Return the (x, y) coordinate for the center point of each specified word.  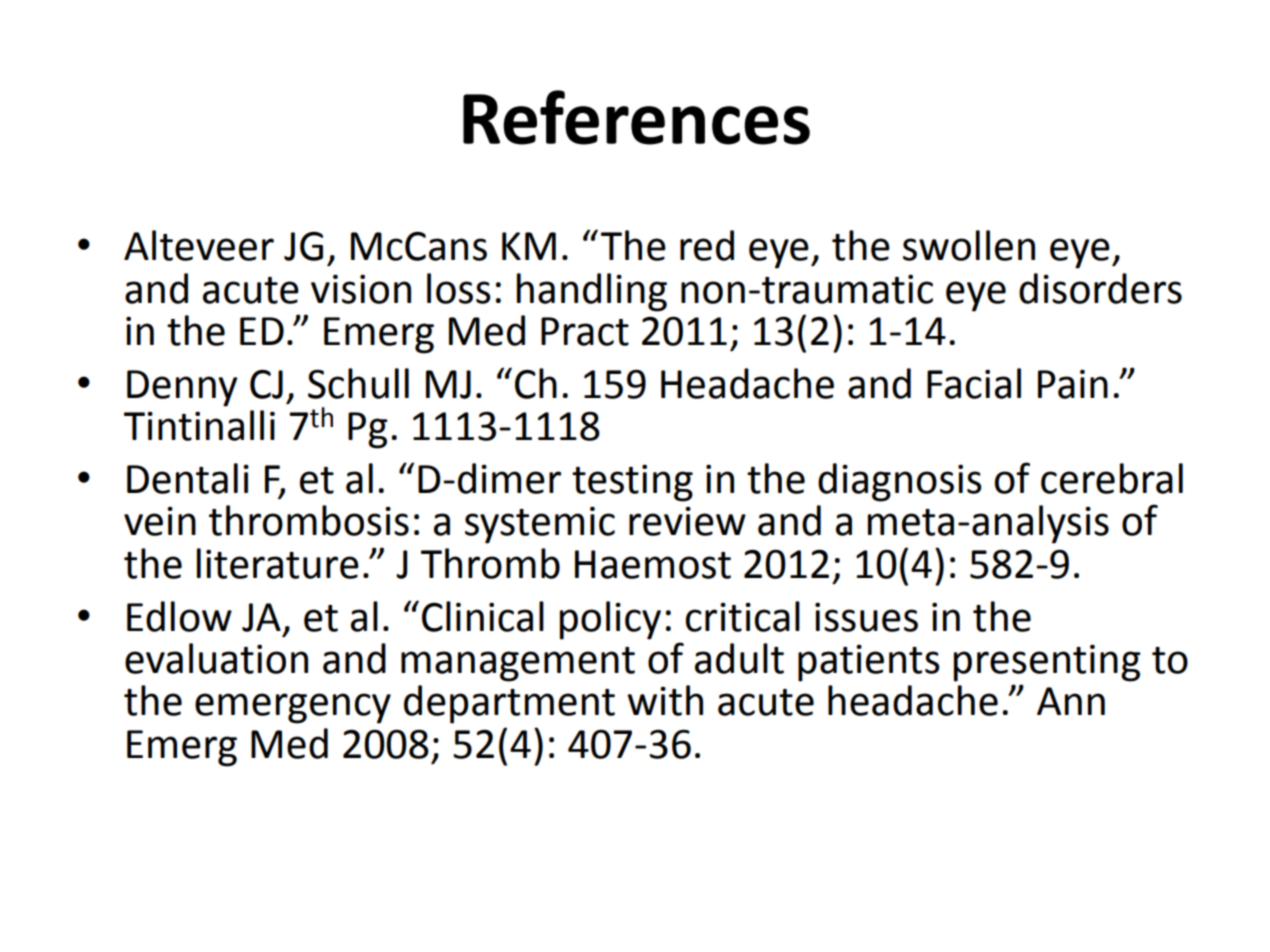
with (665, 700)
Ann (1071, 701)
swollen (969, 245)
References (636, 117)
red (707, 245)
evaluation (216, 658)
